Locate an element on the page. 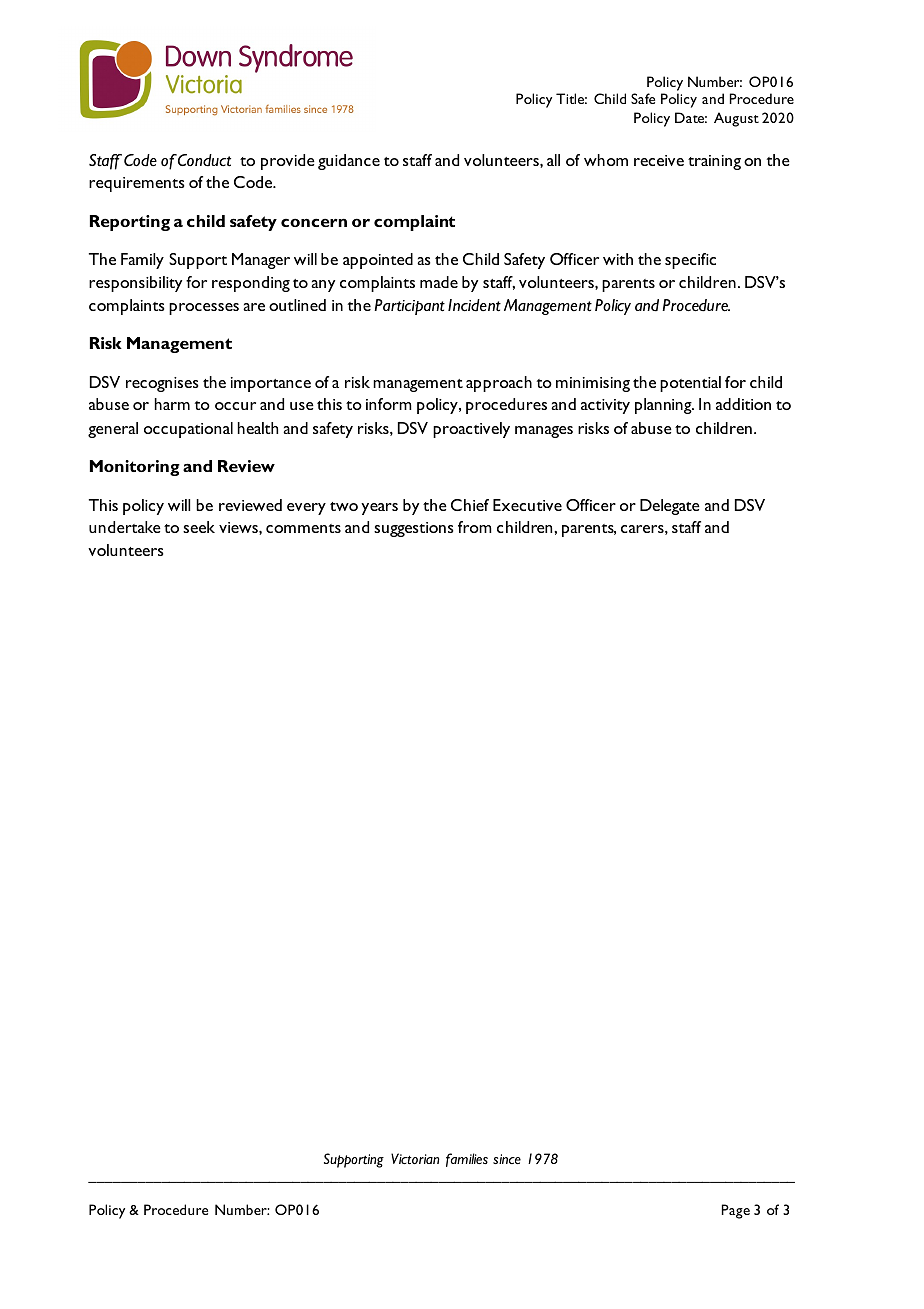 The height and width of the document is (1309, 924). from is located at coordinates (475, 527).
